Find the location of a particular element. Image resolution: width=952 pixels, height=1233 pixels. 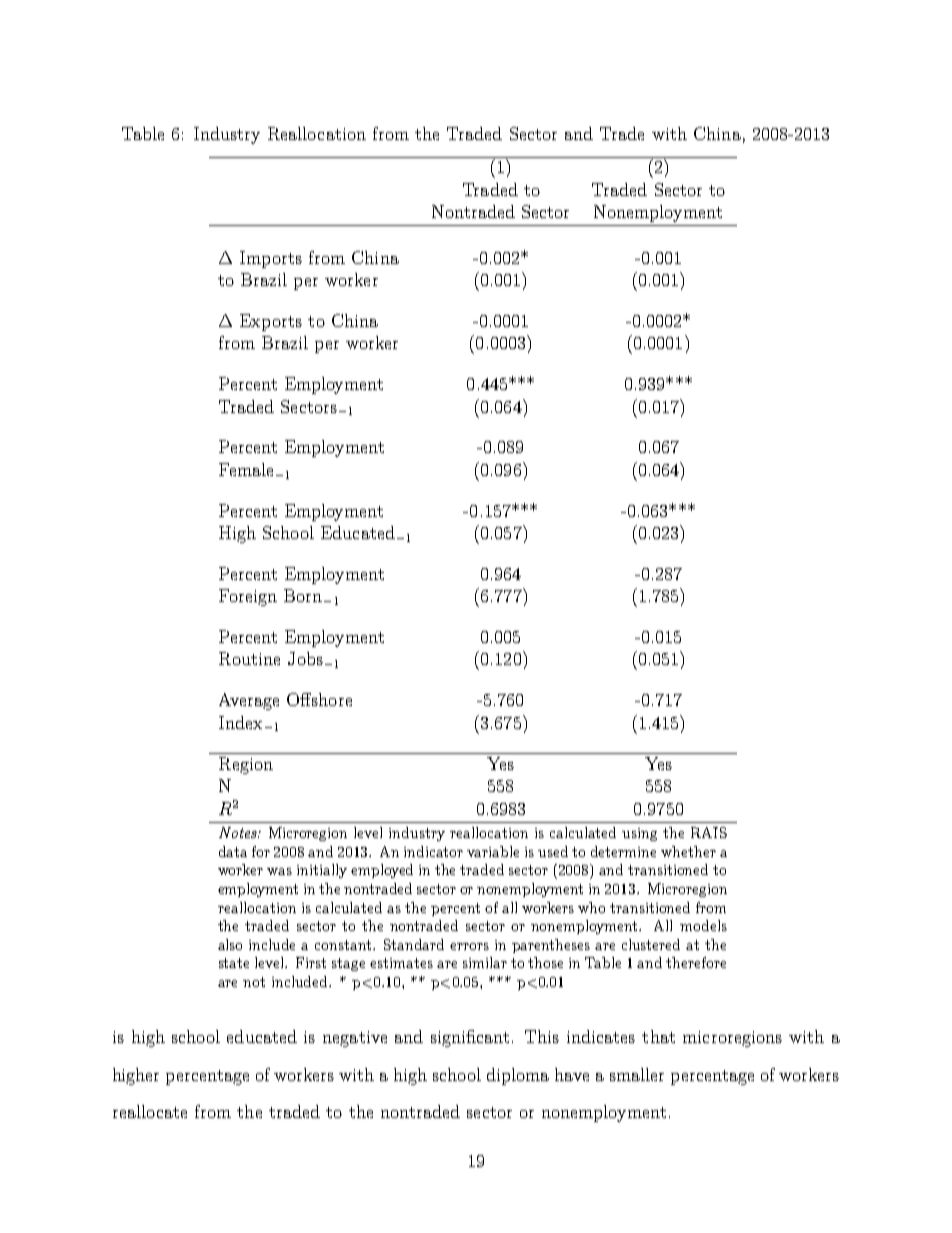

data is located at coordinates (233, 851).
